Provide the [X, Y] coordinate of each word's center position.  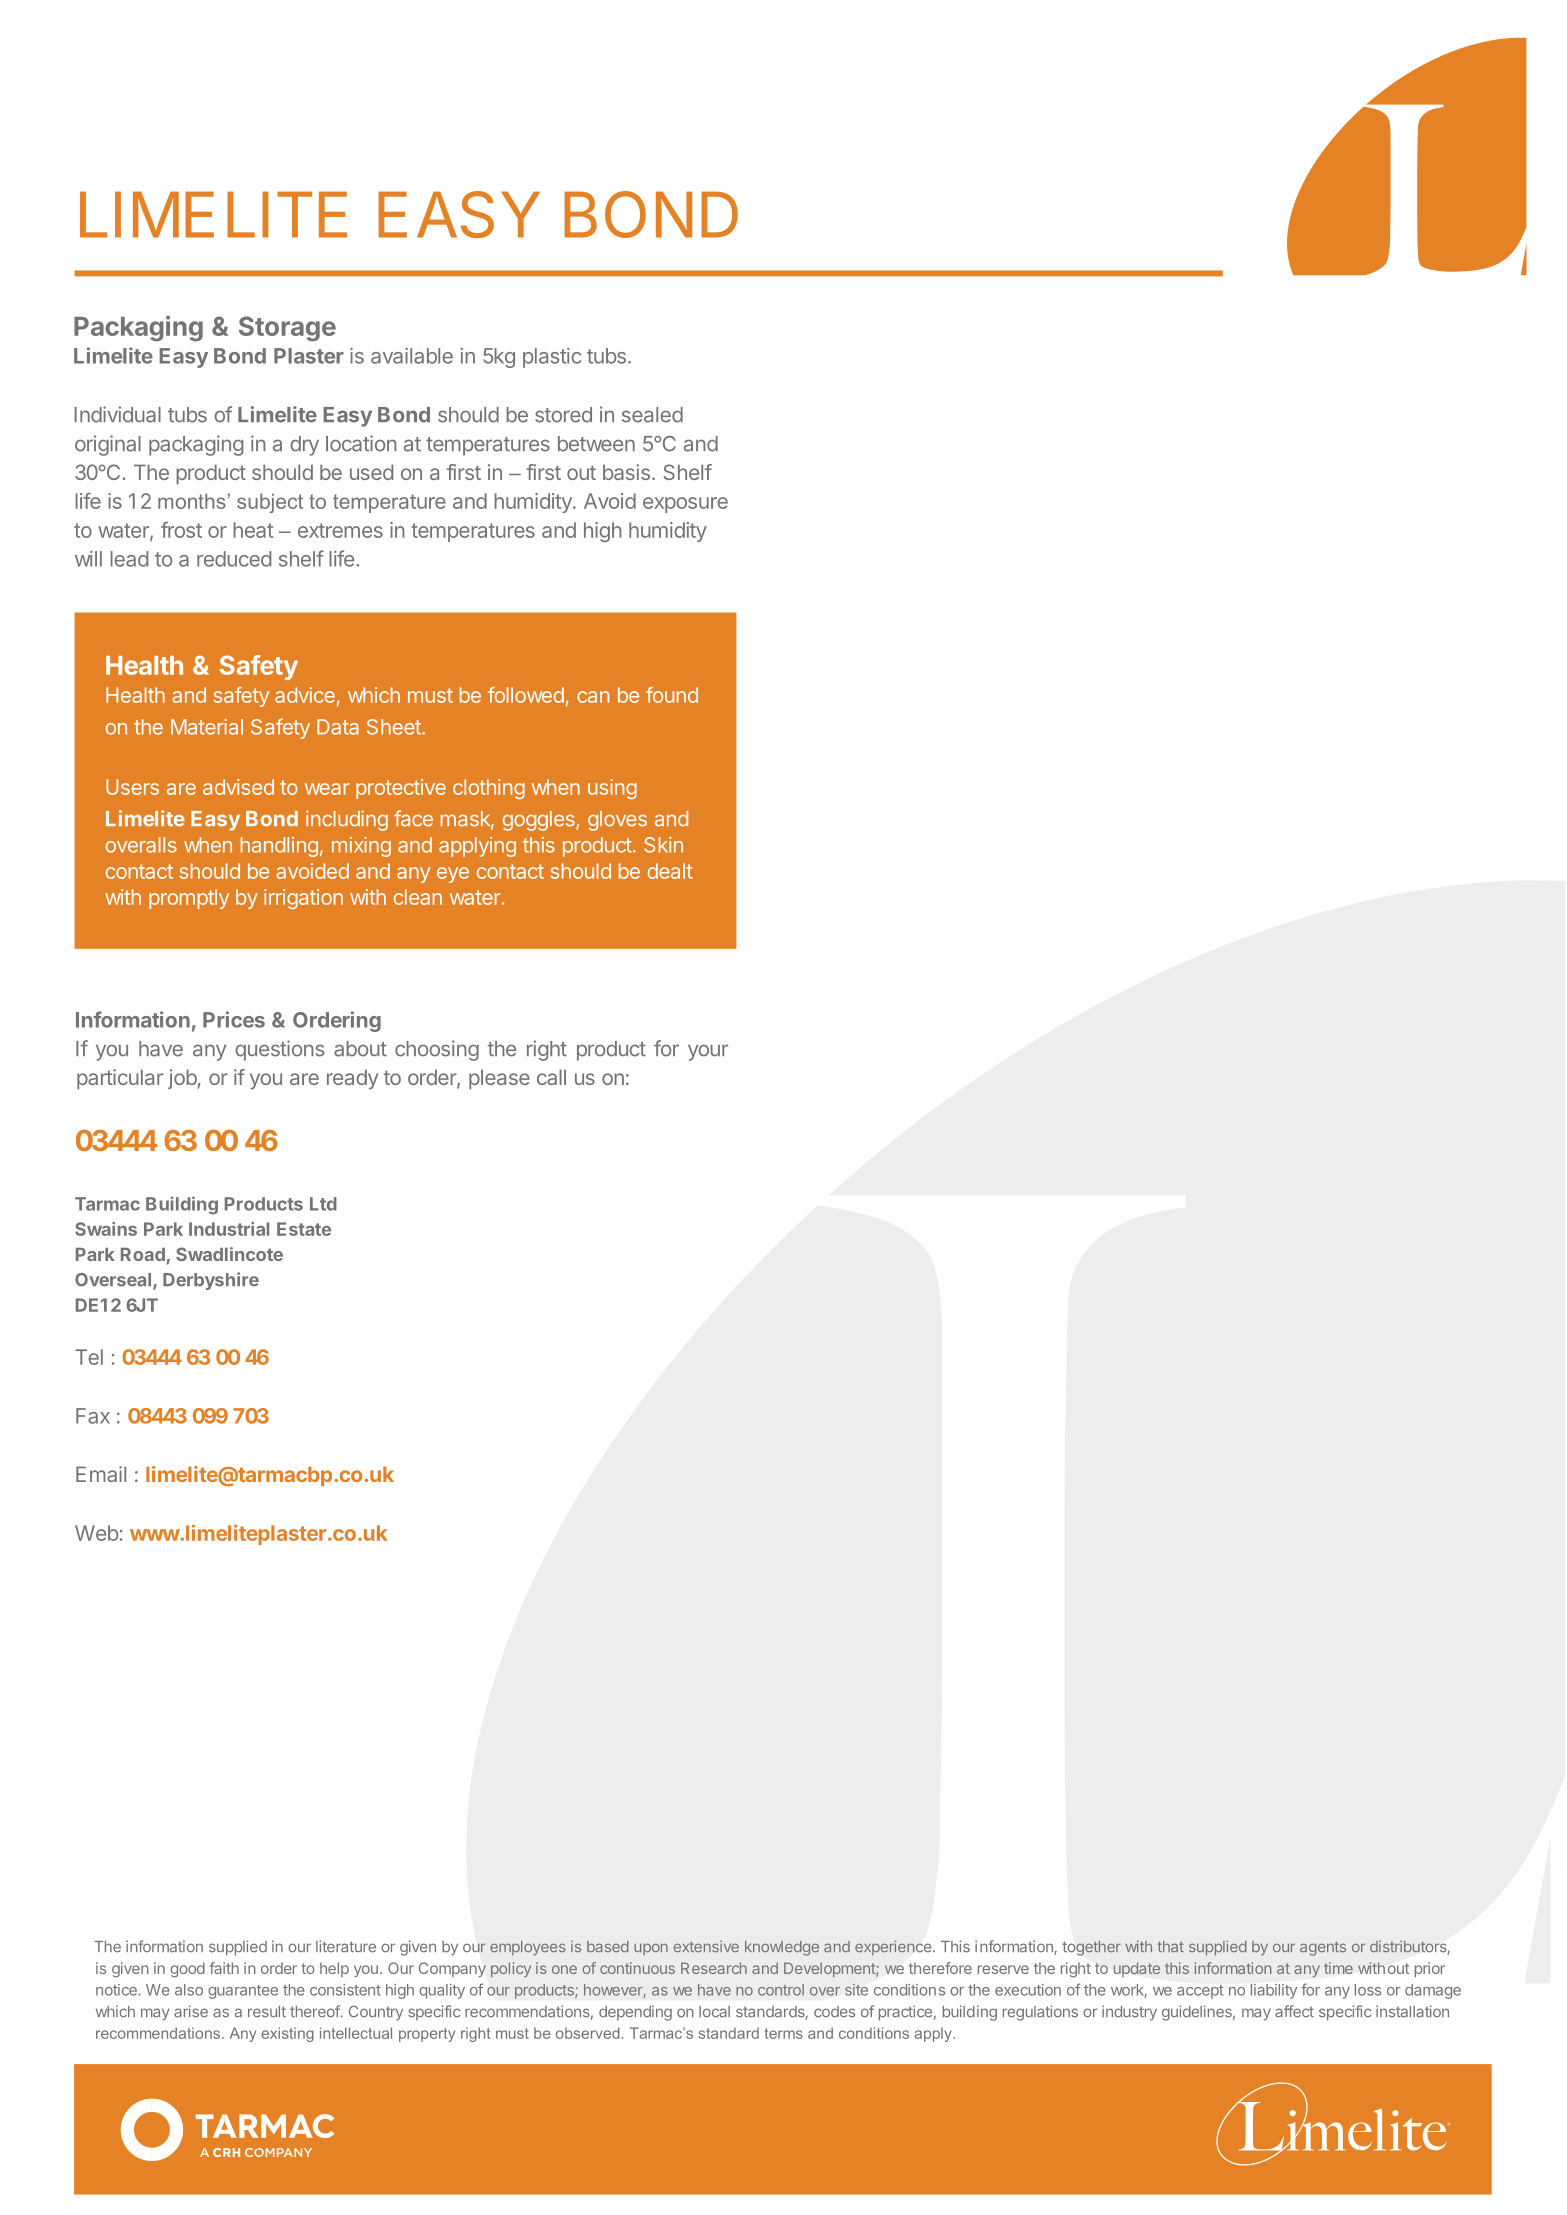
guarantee [243, 1992]
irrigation [303, 899]
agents [1323, 1948]
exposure [685, 505]
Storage [287, 329]
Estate [304, 1229]
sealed [652, 415]
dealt [670, 871]
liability [1274, 1991]
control [781, 1990]
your [708, 1052]
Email [101, 1474]
